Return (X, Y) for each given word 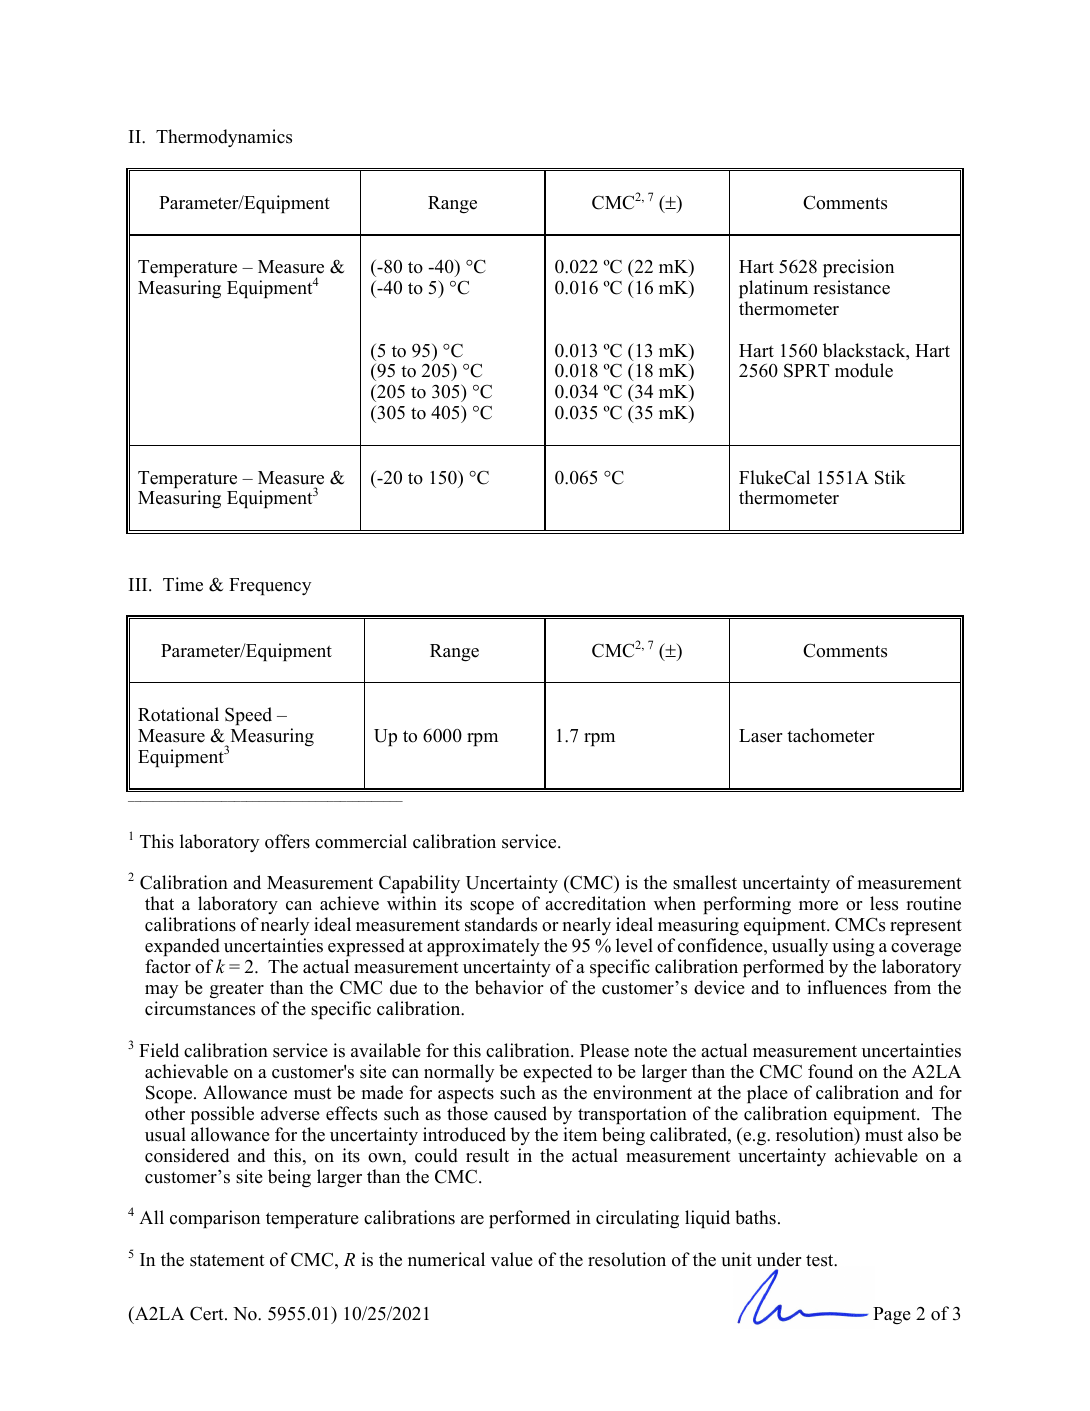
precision (858, 268)
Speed (248, 716)
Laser (760, 736)
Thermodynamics (224, 138)
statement (227, 1260)
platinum (773, 289)
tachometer (830, 735)
